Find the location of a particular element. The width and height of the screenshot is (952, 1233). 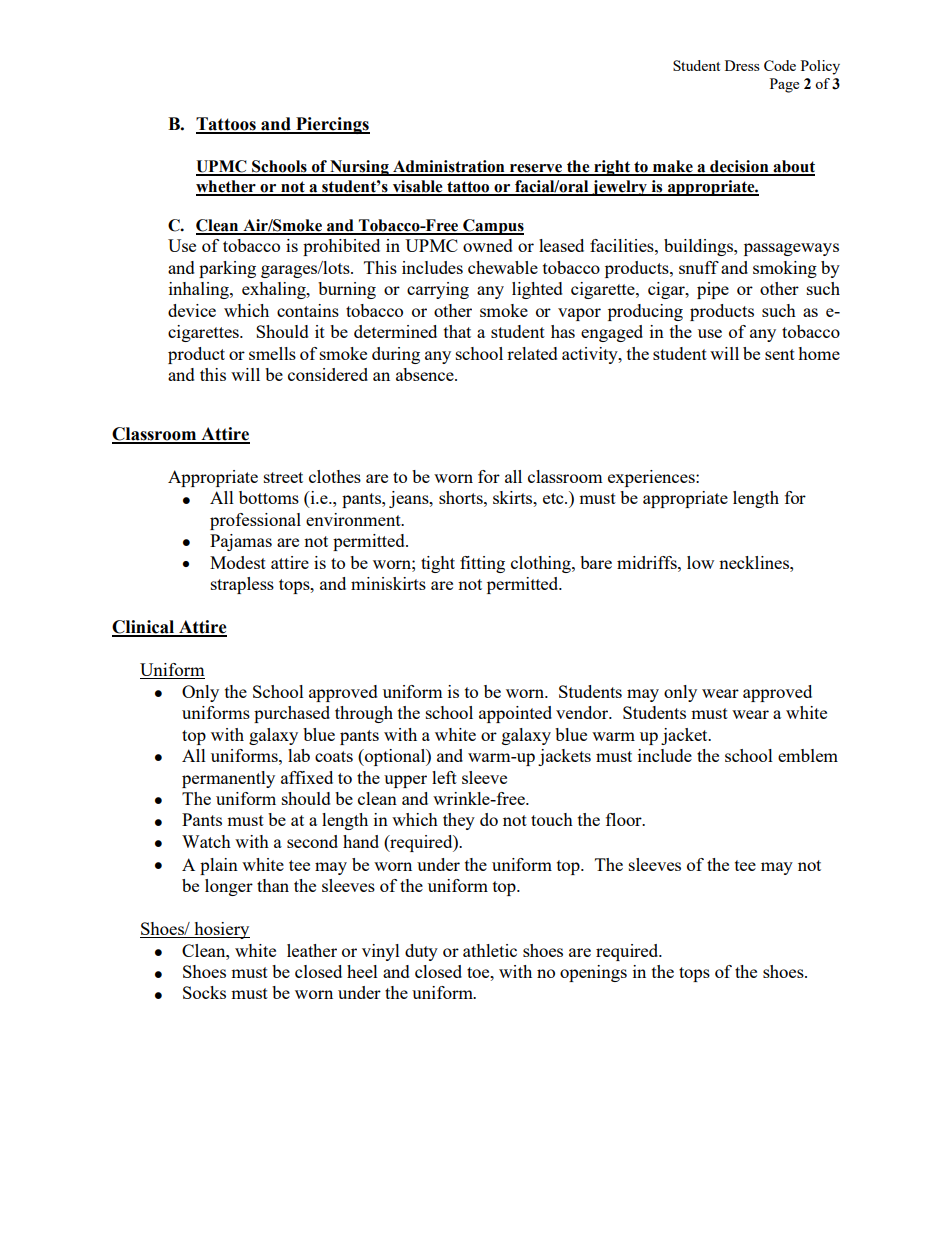

professional is located at coordinates (255, 521).
